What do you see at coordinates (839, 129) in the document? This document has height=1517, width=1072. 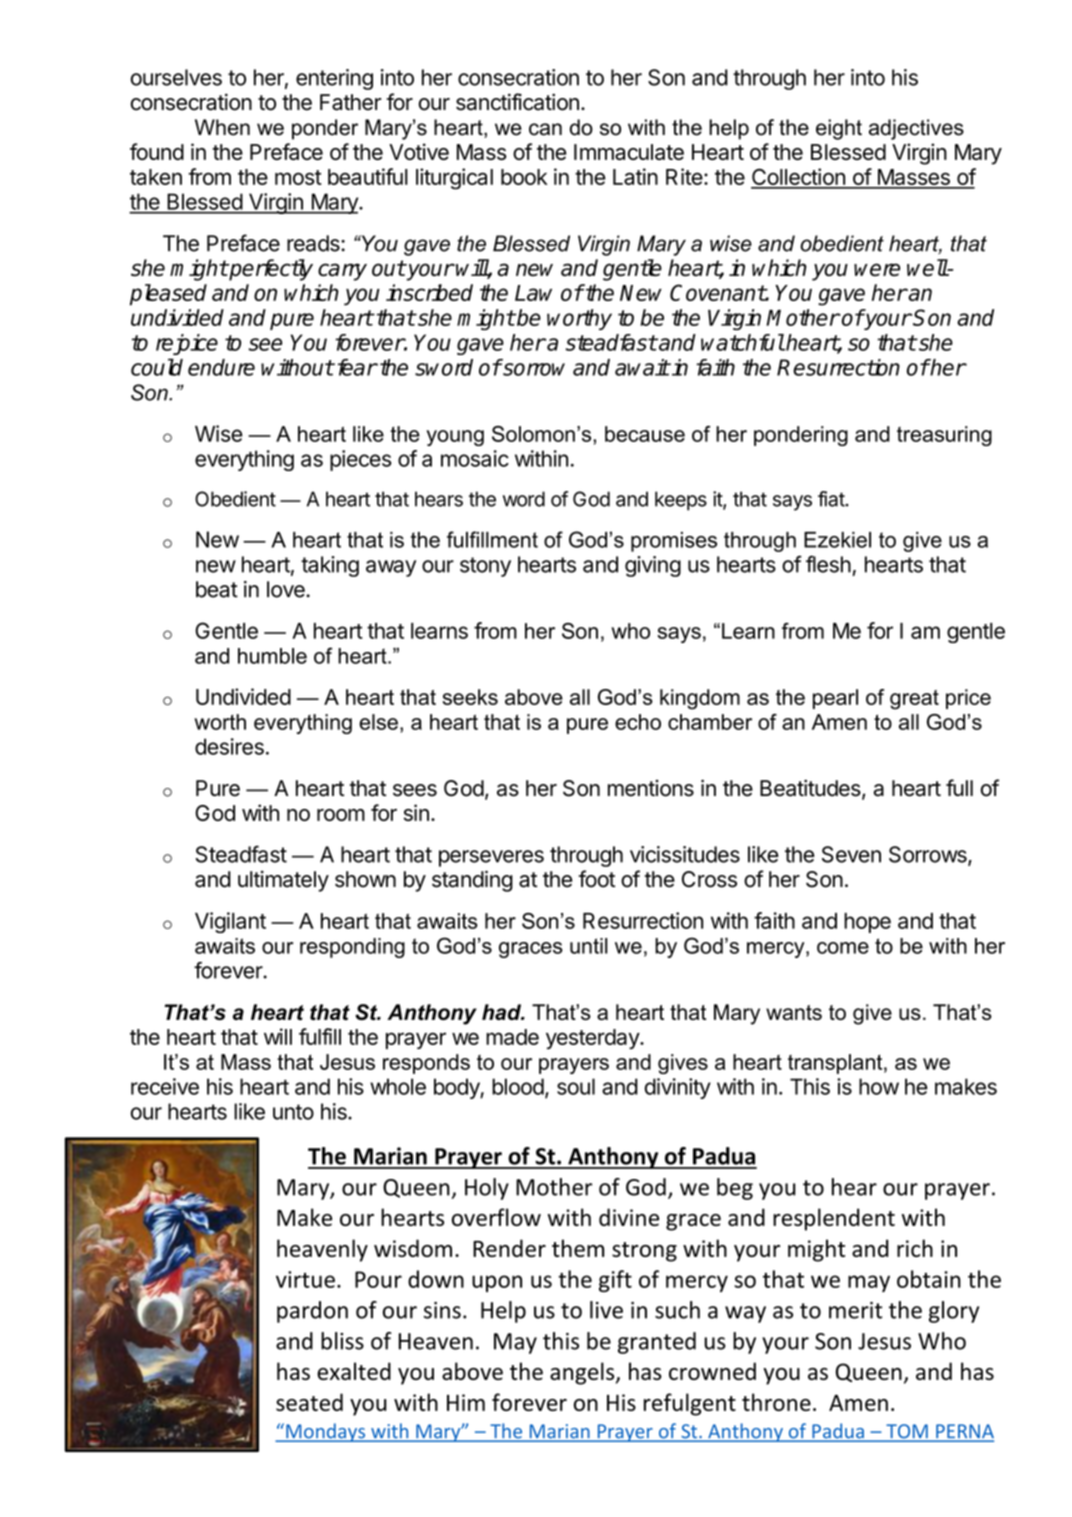 I see `eight` at bounding box center [839, 129].
